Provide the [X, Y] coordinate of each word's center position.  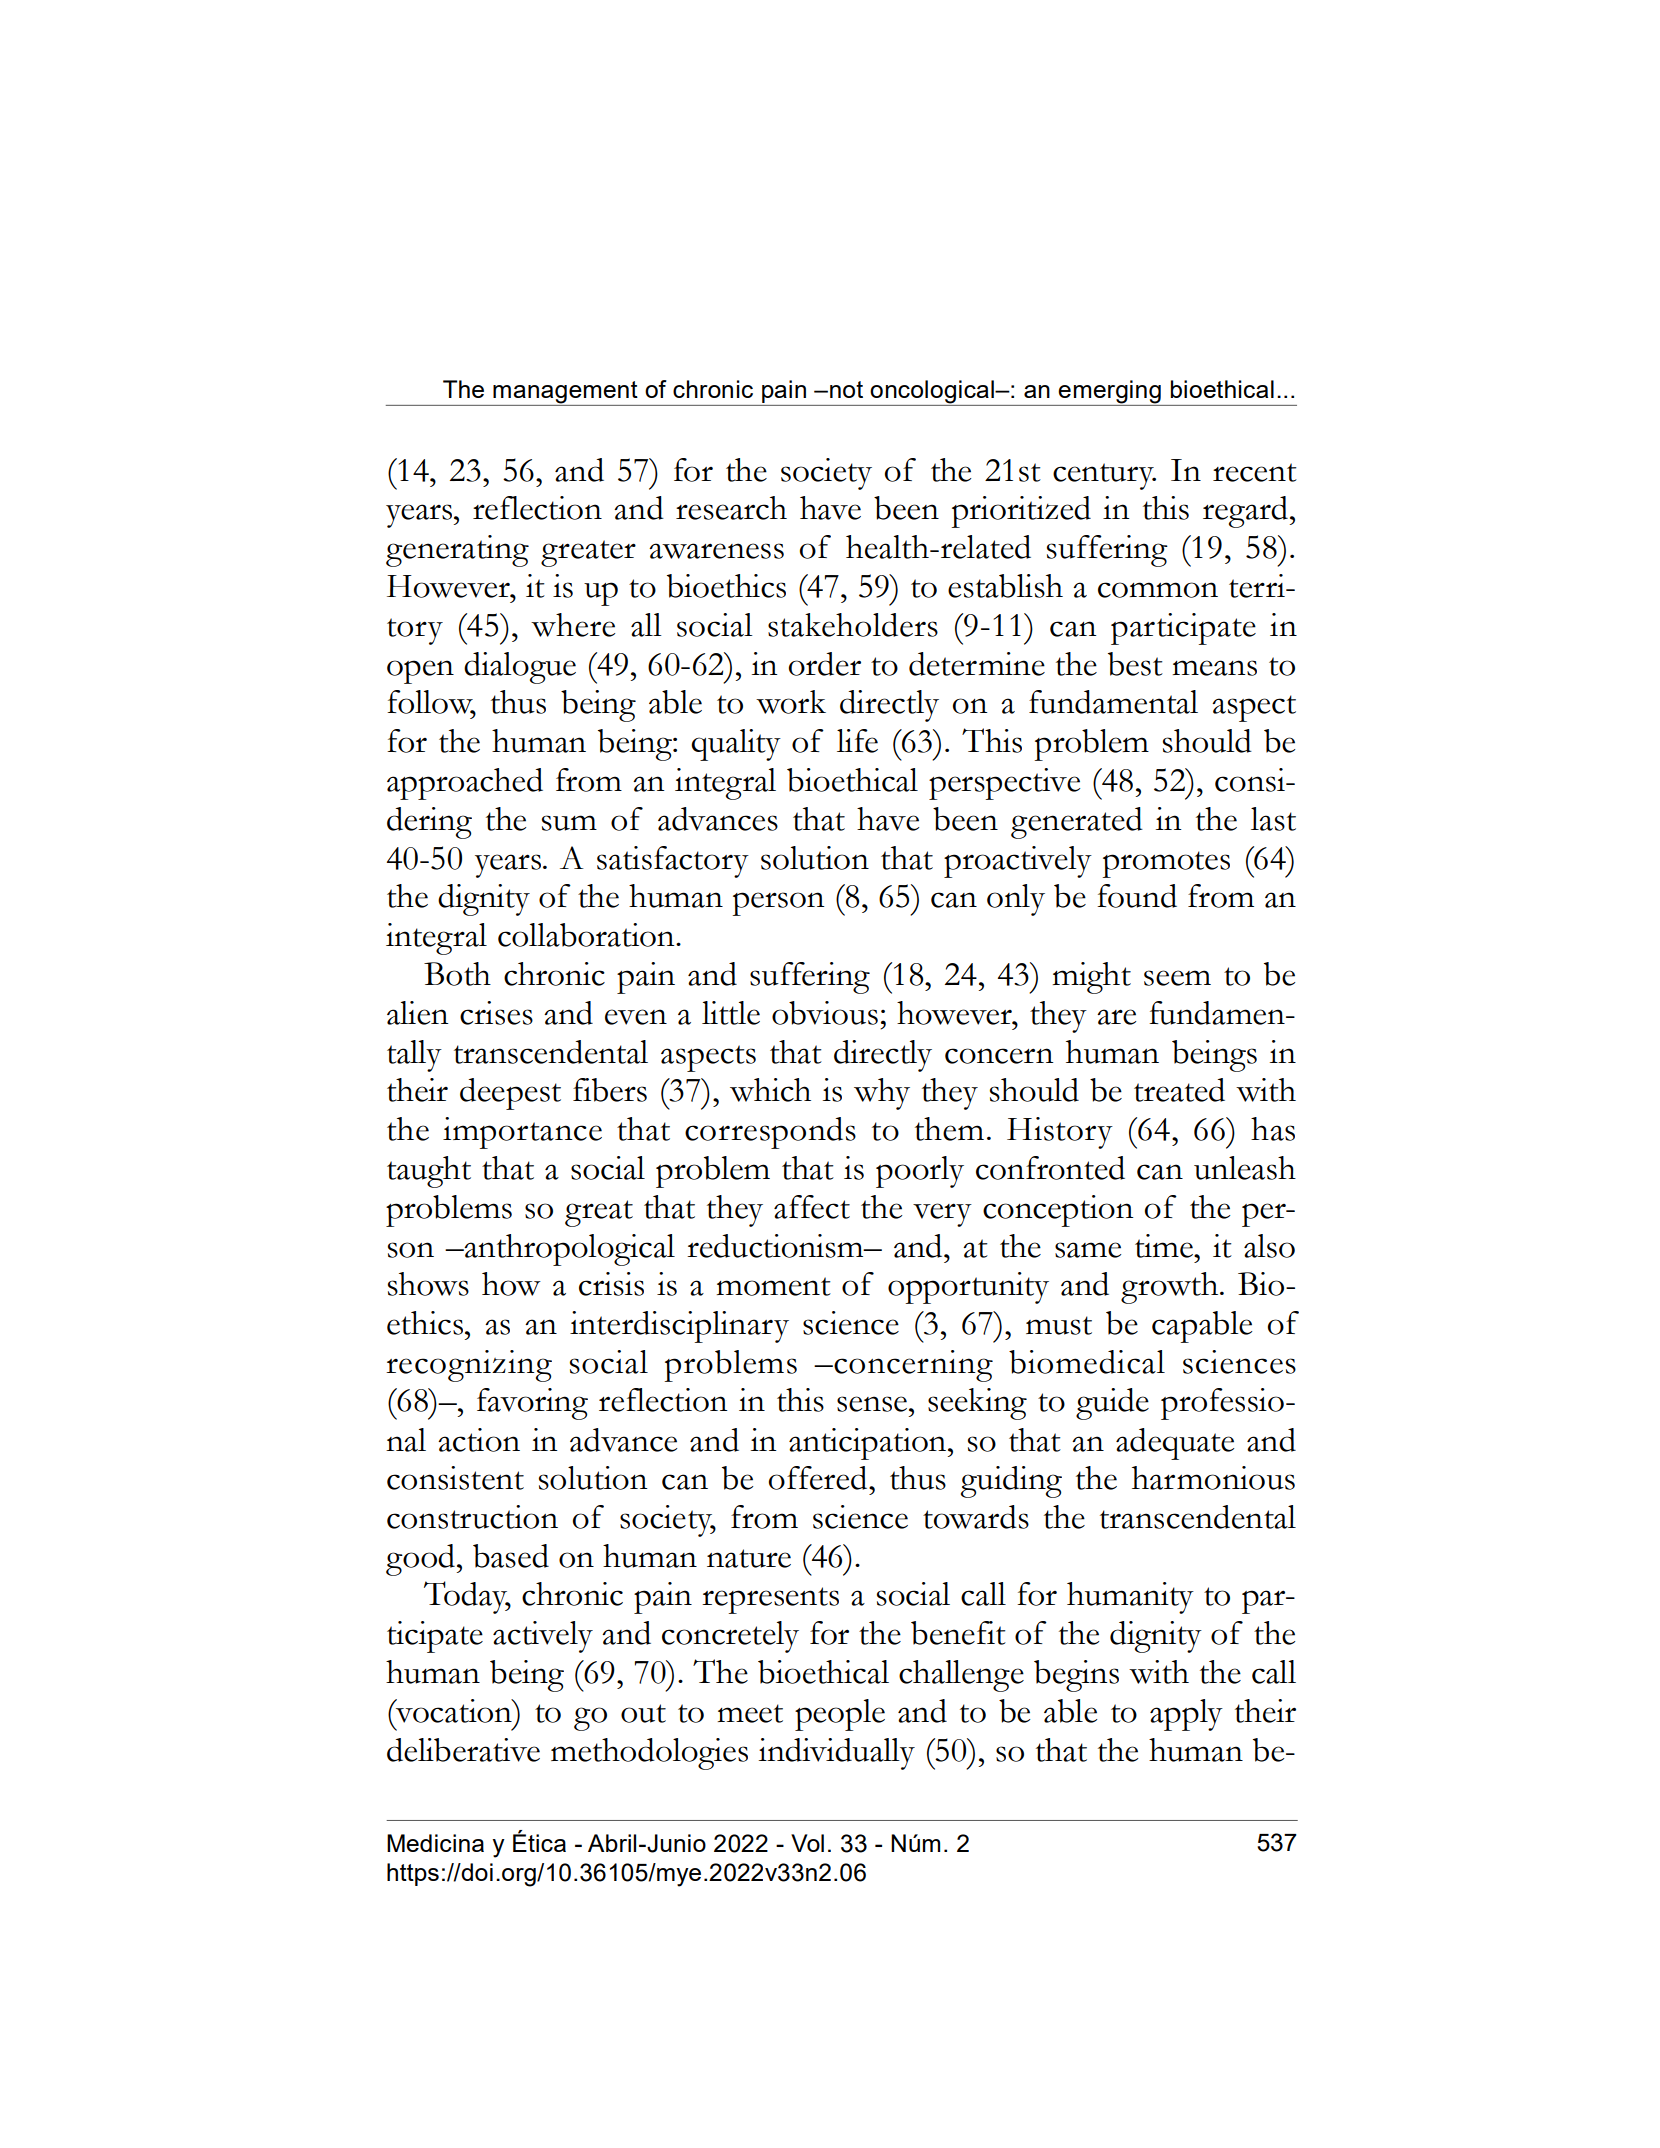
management [565, 393]
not [846, 389]
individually [837, 1754]
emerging [1110, 393]
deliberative [463, 1750]
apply [1186, 1715]
